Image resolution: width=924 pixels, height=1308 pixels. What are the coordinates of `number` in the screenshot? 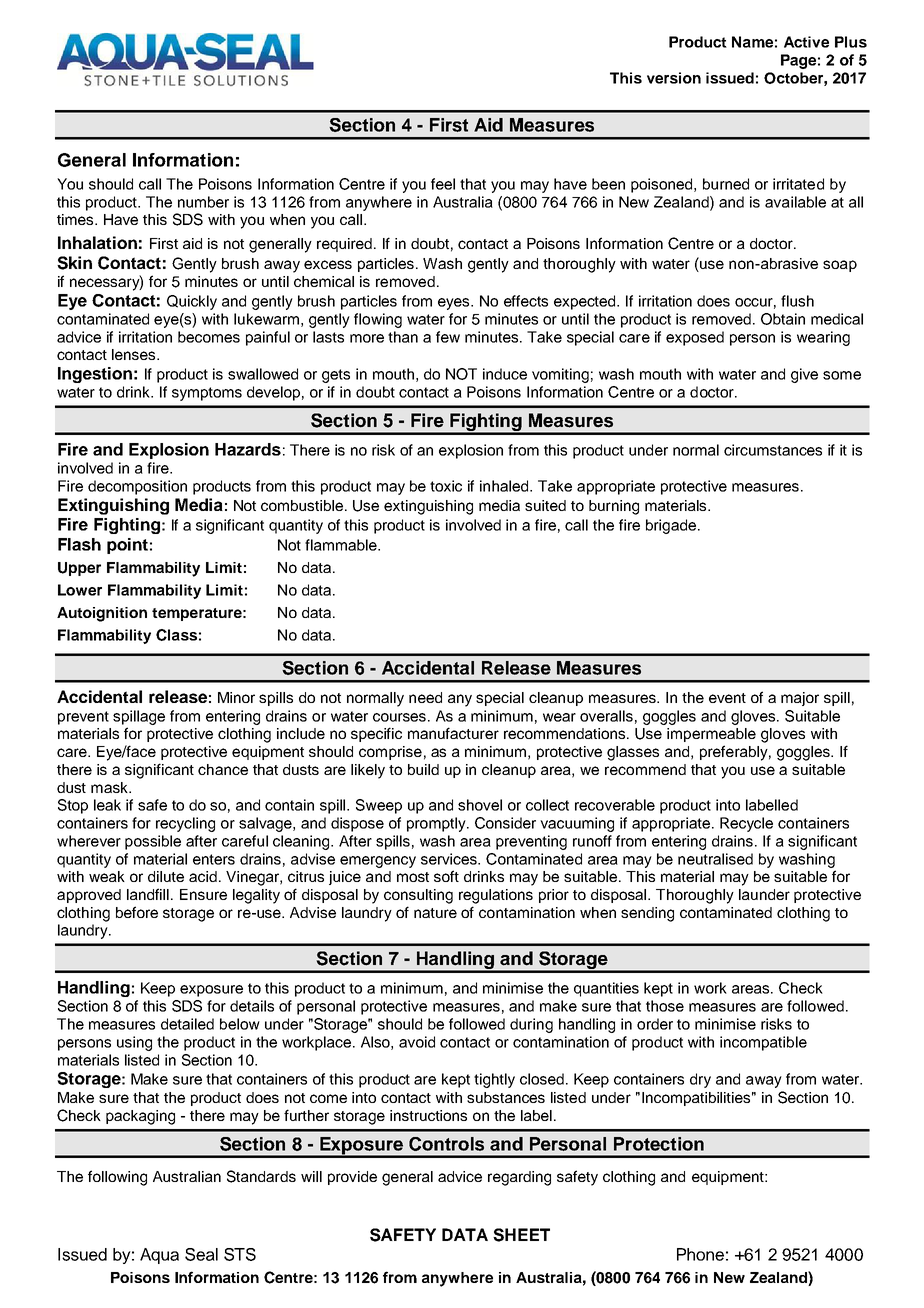 It's located at (203, 202).
